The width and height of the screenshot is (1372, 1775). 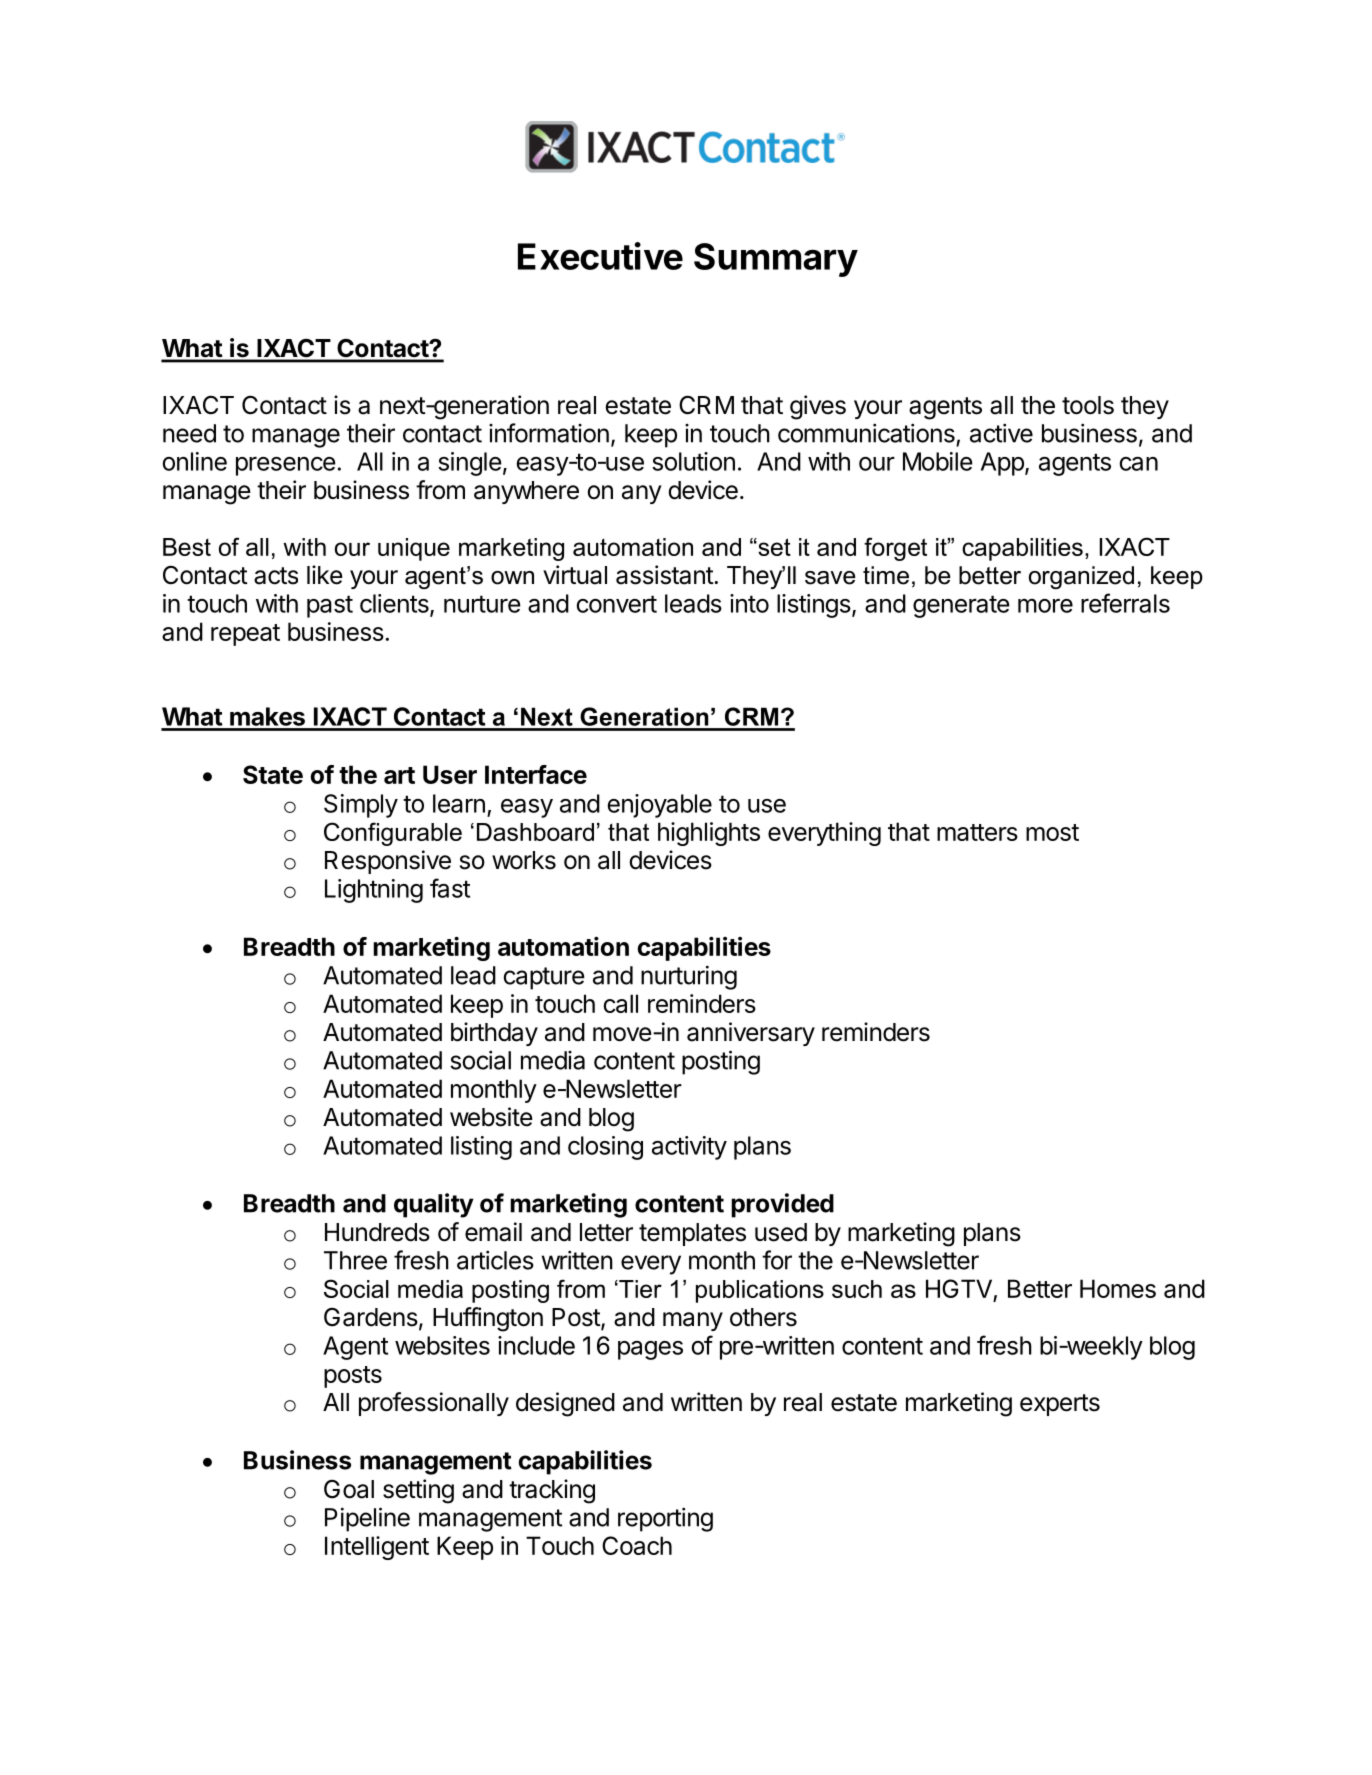 What do you see at coordinates (1052, 832) in the screenshot?
I see `most` at bounding box center [1052, 832].
